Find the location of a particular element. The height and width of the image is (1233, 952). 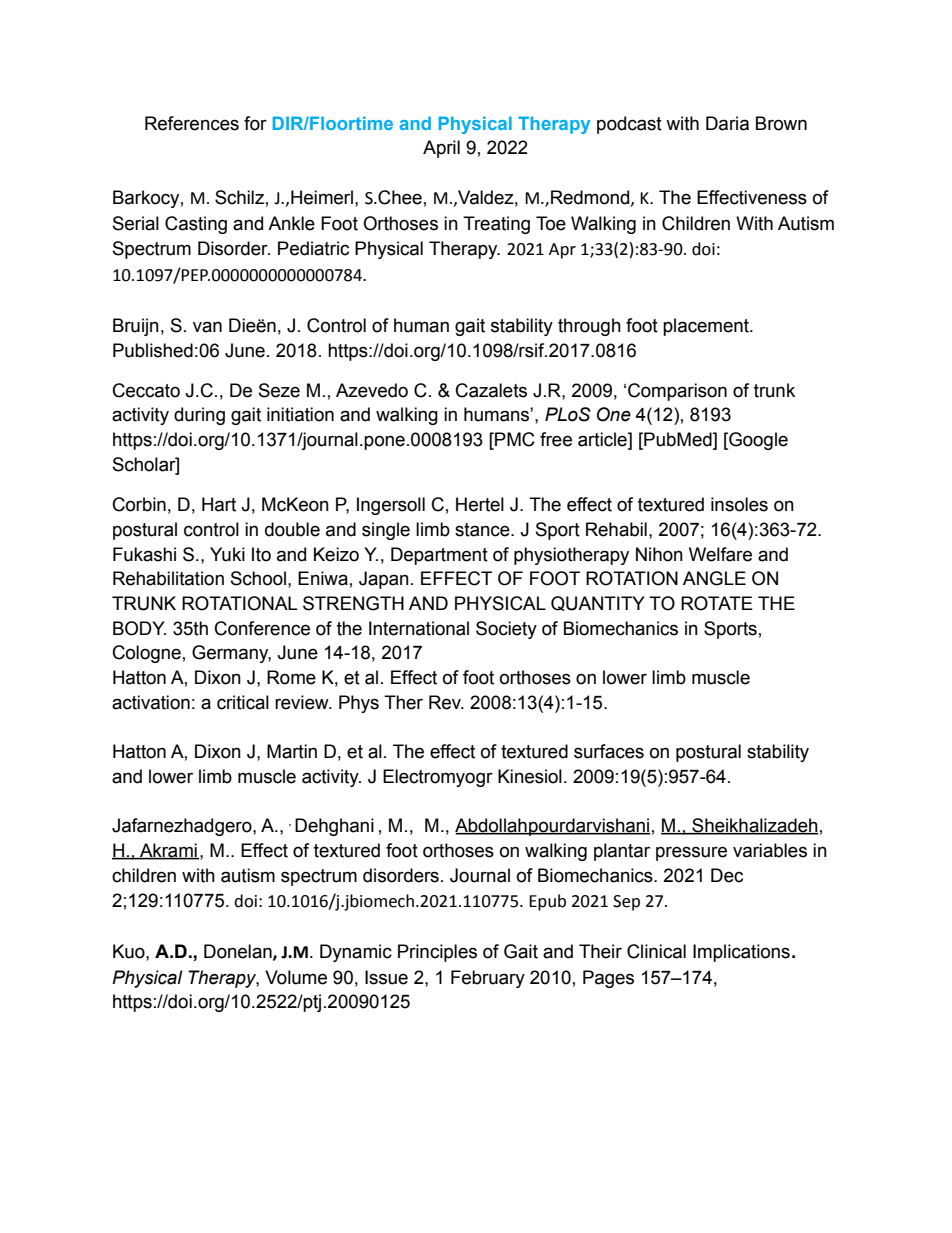

Principles is located at coordinates (437, 953).
